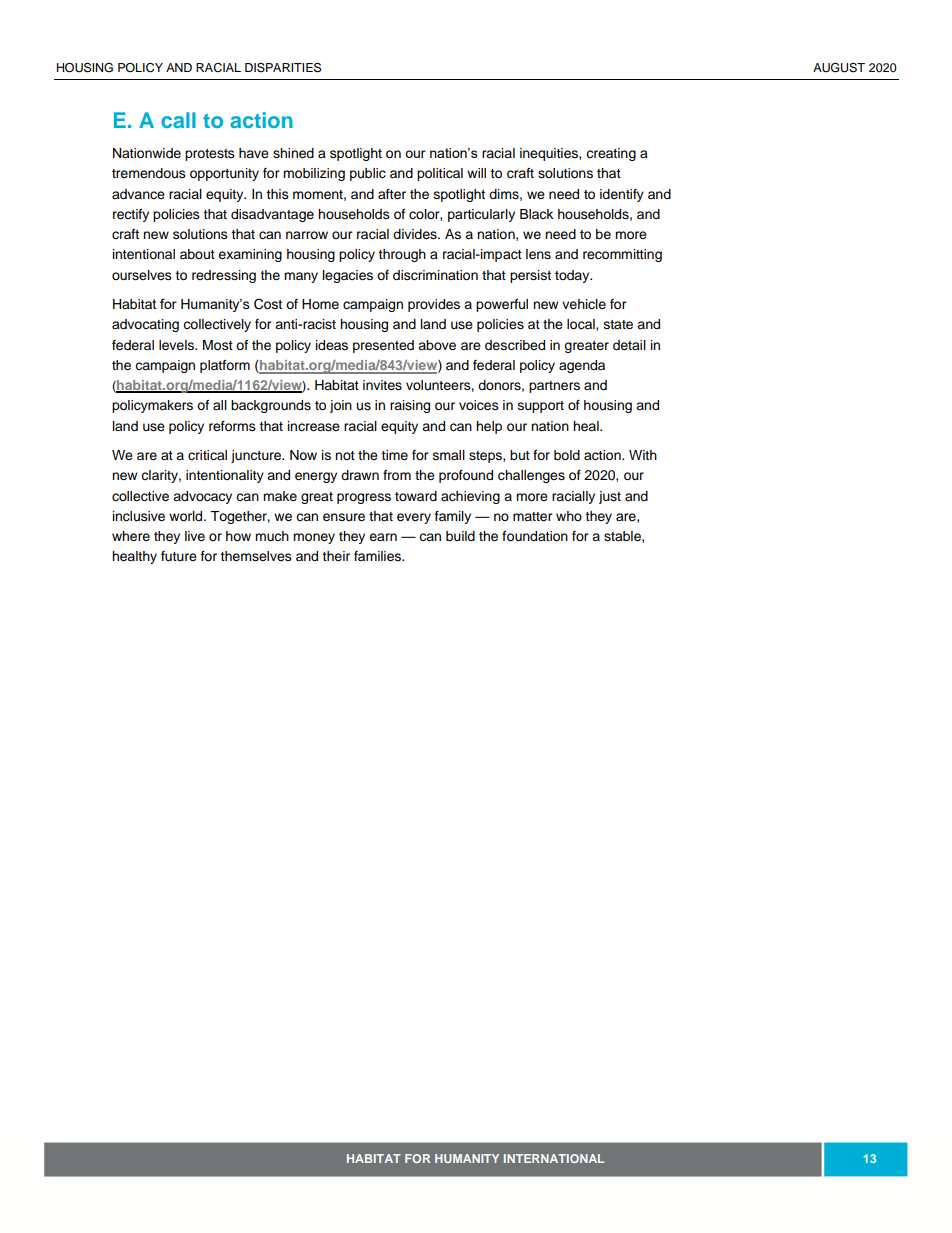 The width and height of the screenshot is (952, 1233). I want to click on AUGUST, so click(839, 68).
